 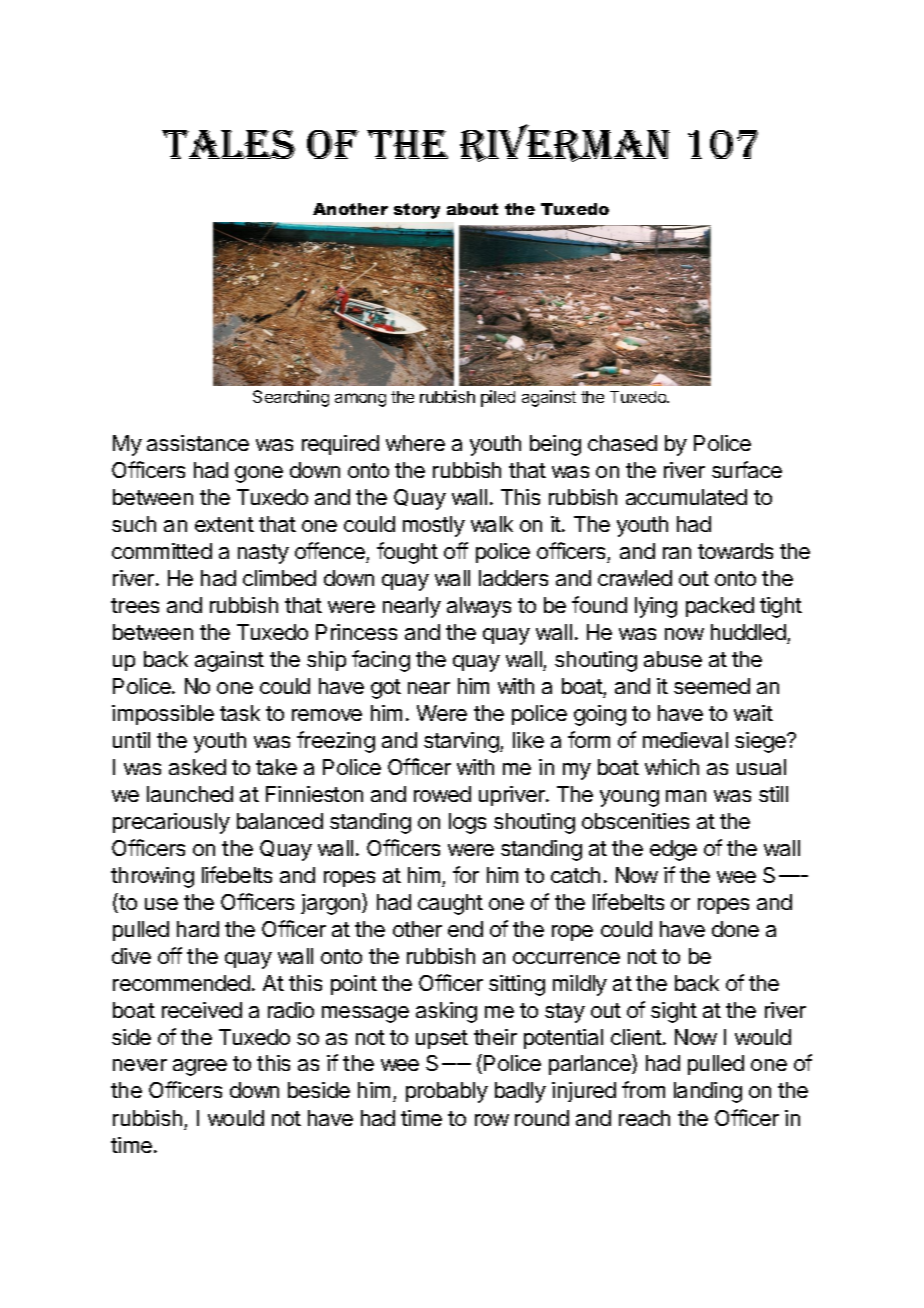 I want to click on assistance, so click(x=198, y=443).
